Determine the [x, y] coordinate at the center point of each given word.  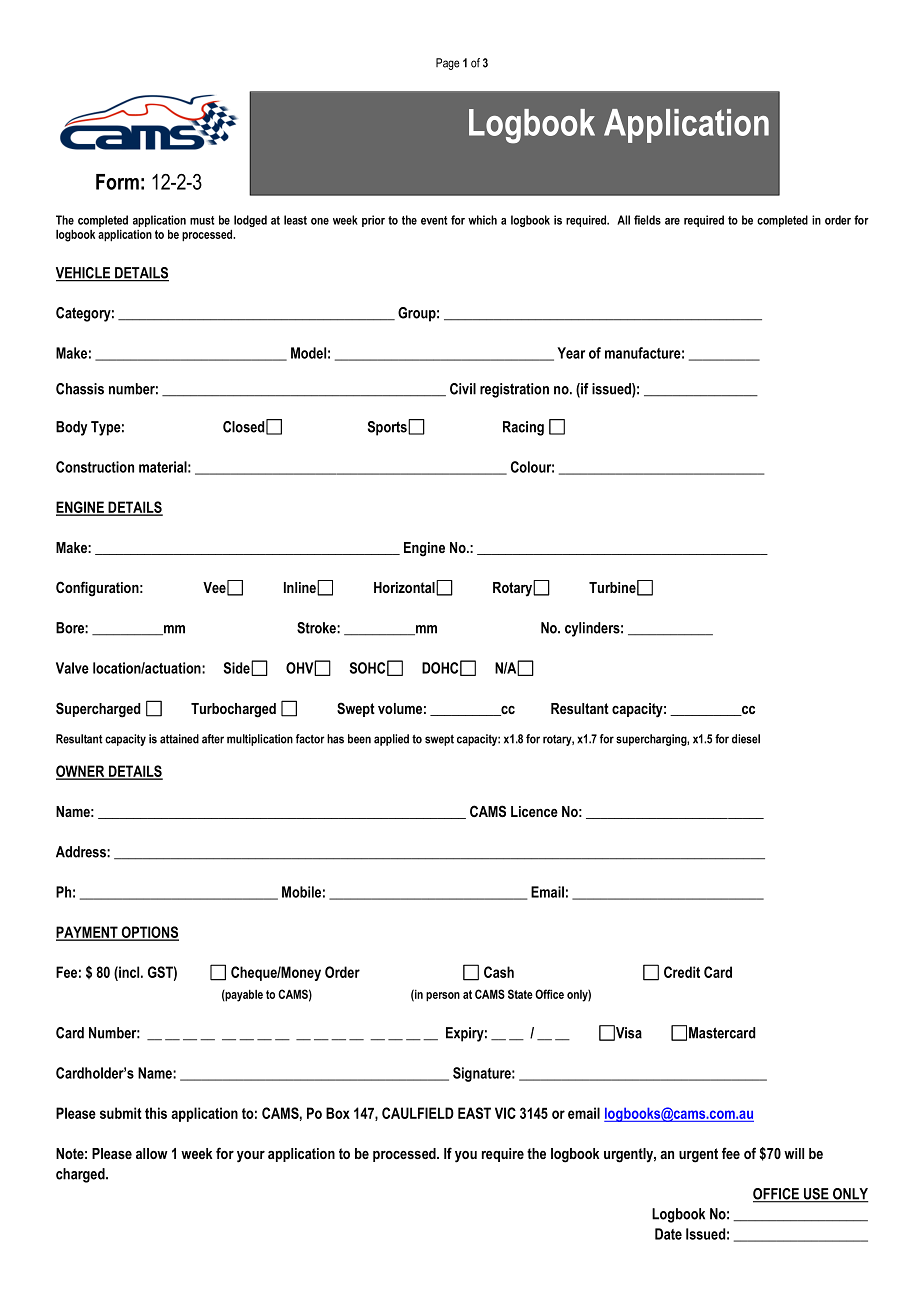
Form [117, 182]
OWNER [81, 772]
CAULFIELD [418, 1113]
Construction [95, 467]
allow [152, 1153]
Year [571, 353]
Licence [534, 811]
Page [448, 64]
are [672, 221]
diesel [746, 739]
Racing [523, 428]
